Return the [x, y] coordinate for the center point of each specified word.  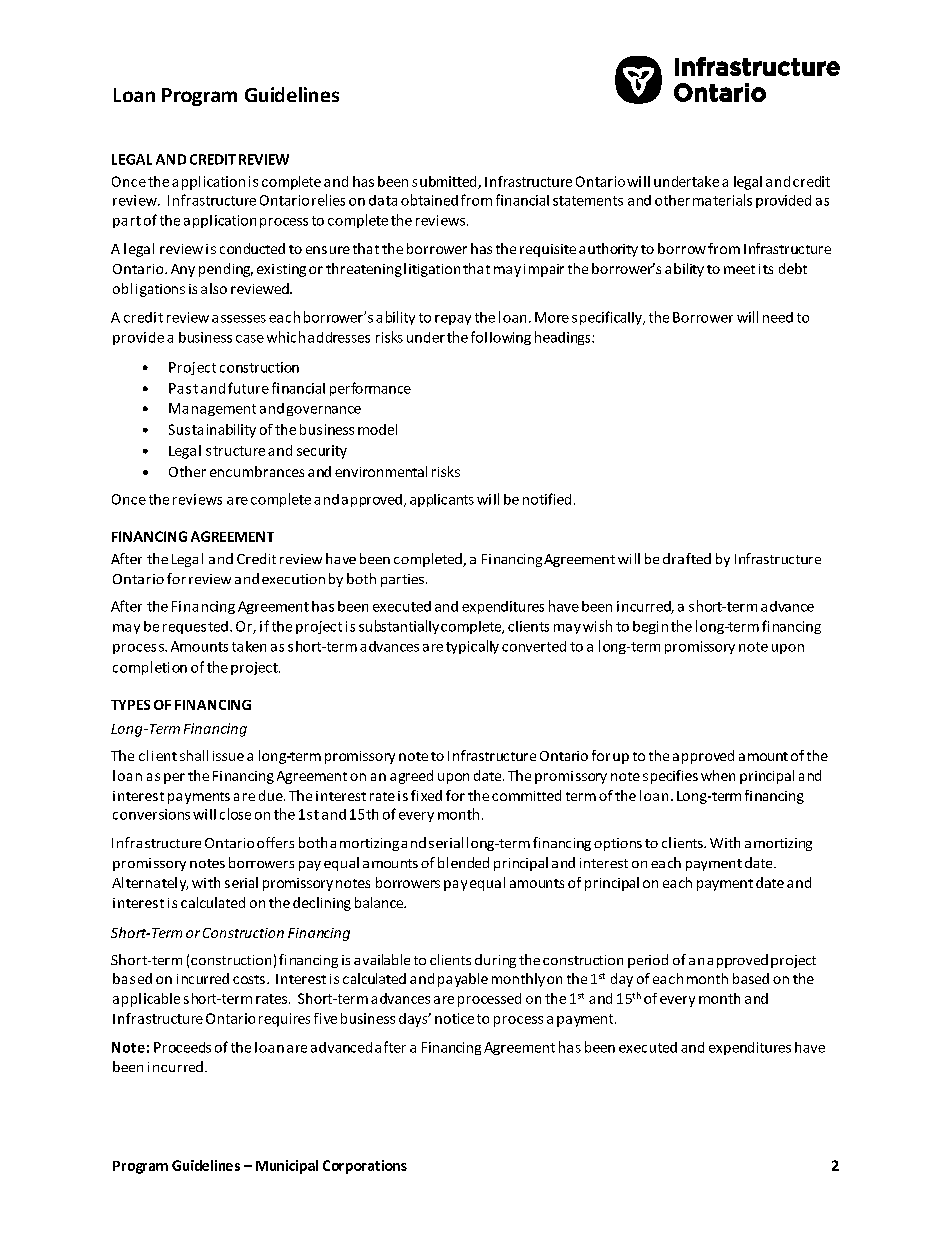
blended [463, 862]
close [235, 814]
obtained [429, 200]
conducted [252, 248]
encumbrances [257, 471]
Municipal [287, 1167]
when [718, 775]
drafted [687, 558]
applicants [442, 500]
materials [722, 200]
